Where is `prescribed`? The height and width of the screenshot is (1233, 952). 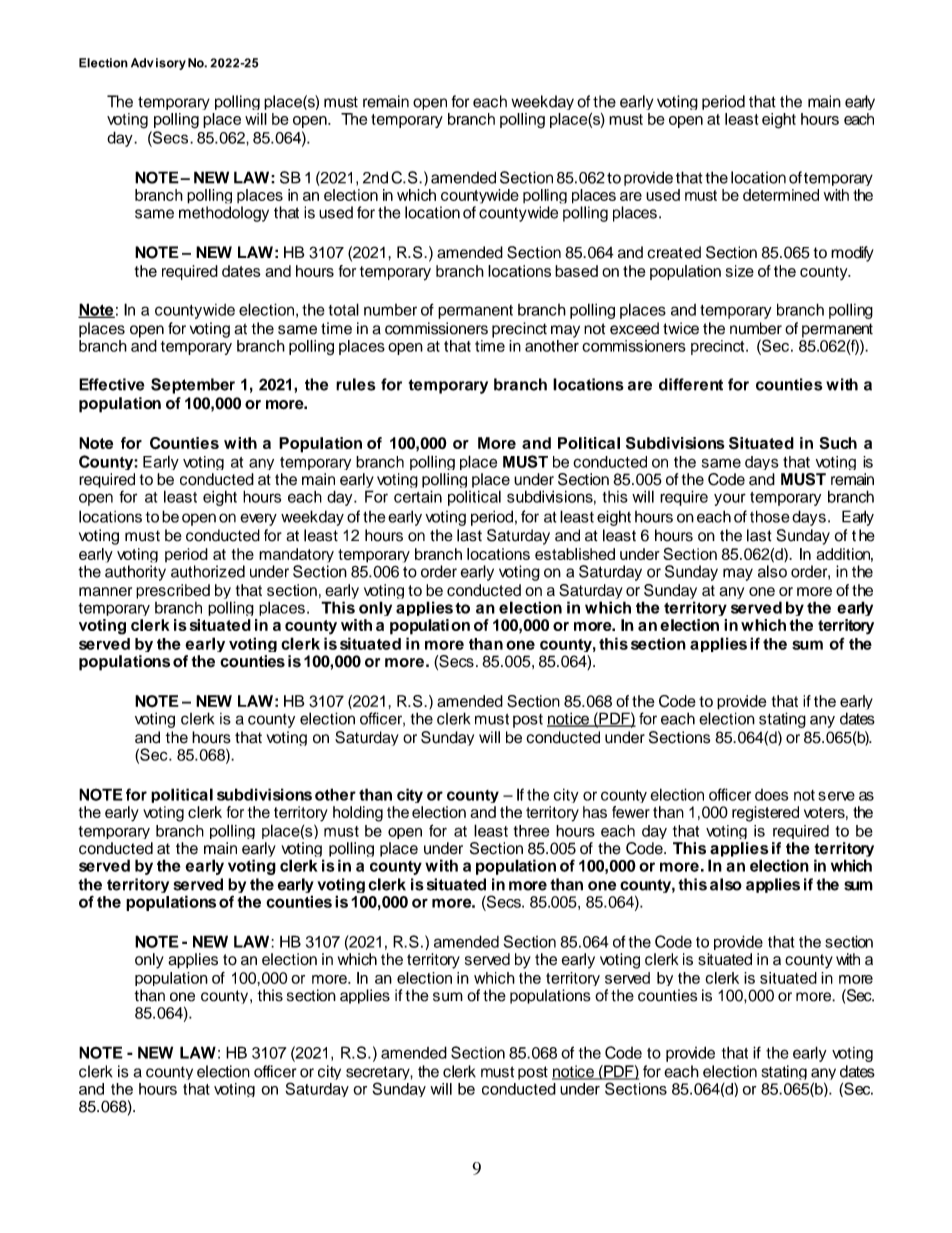
prescribed is located at coordinates (173, 591).
